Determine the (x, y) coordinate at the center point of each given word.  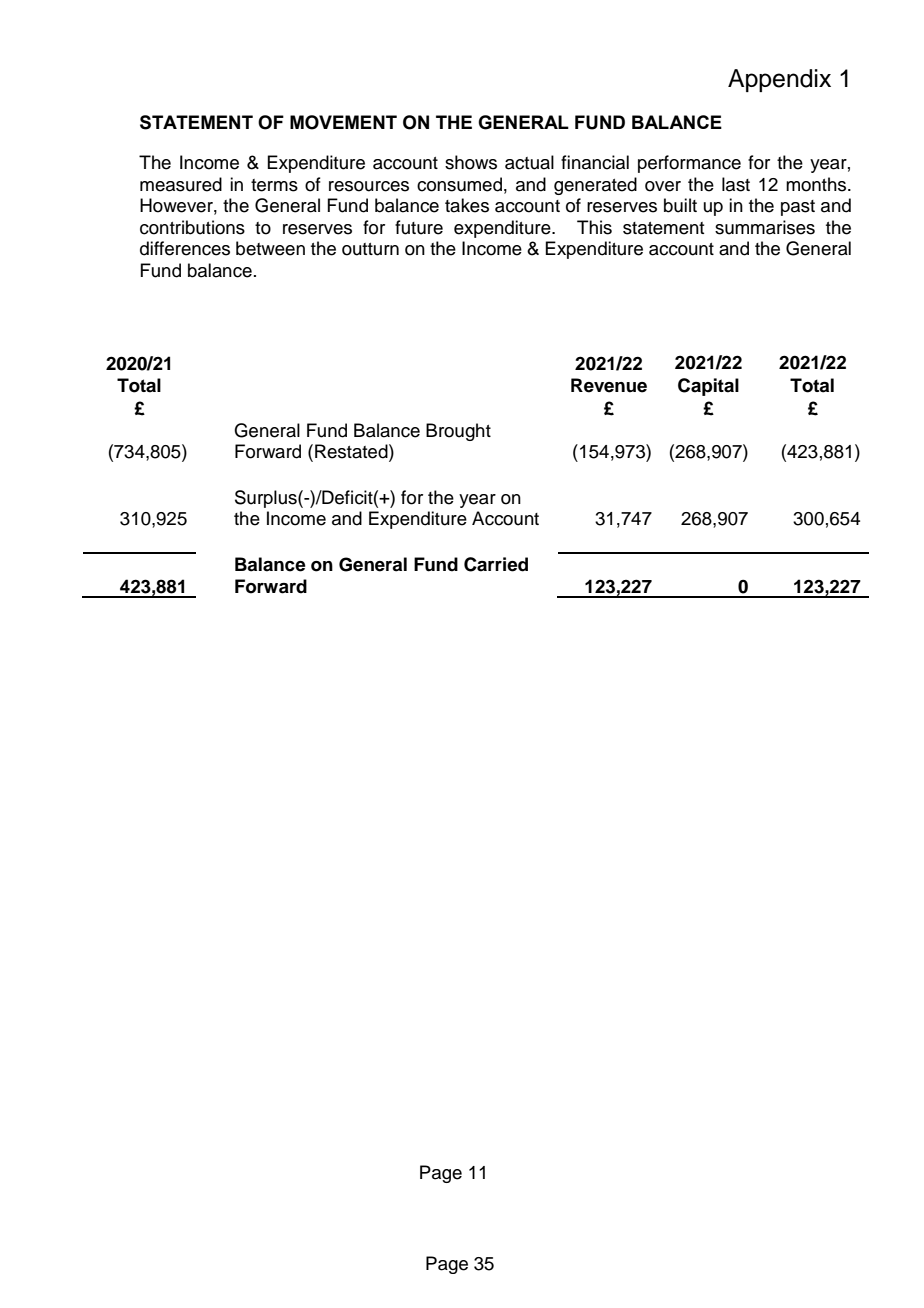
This (594, 227)
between (270, 248)
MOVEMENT (343, 122)
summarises (765, 227)
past (798, 208)
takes (467, 205)
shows (471, 162)
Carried (496, 564)
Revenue (609, 385)
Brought (458, 432)
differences (185, 248)
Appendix (779, 80)
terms (274, 185)
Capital (708, 387)
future (419, 227)
